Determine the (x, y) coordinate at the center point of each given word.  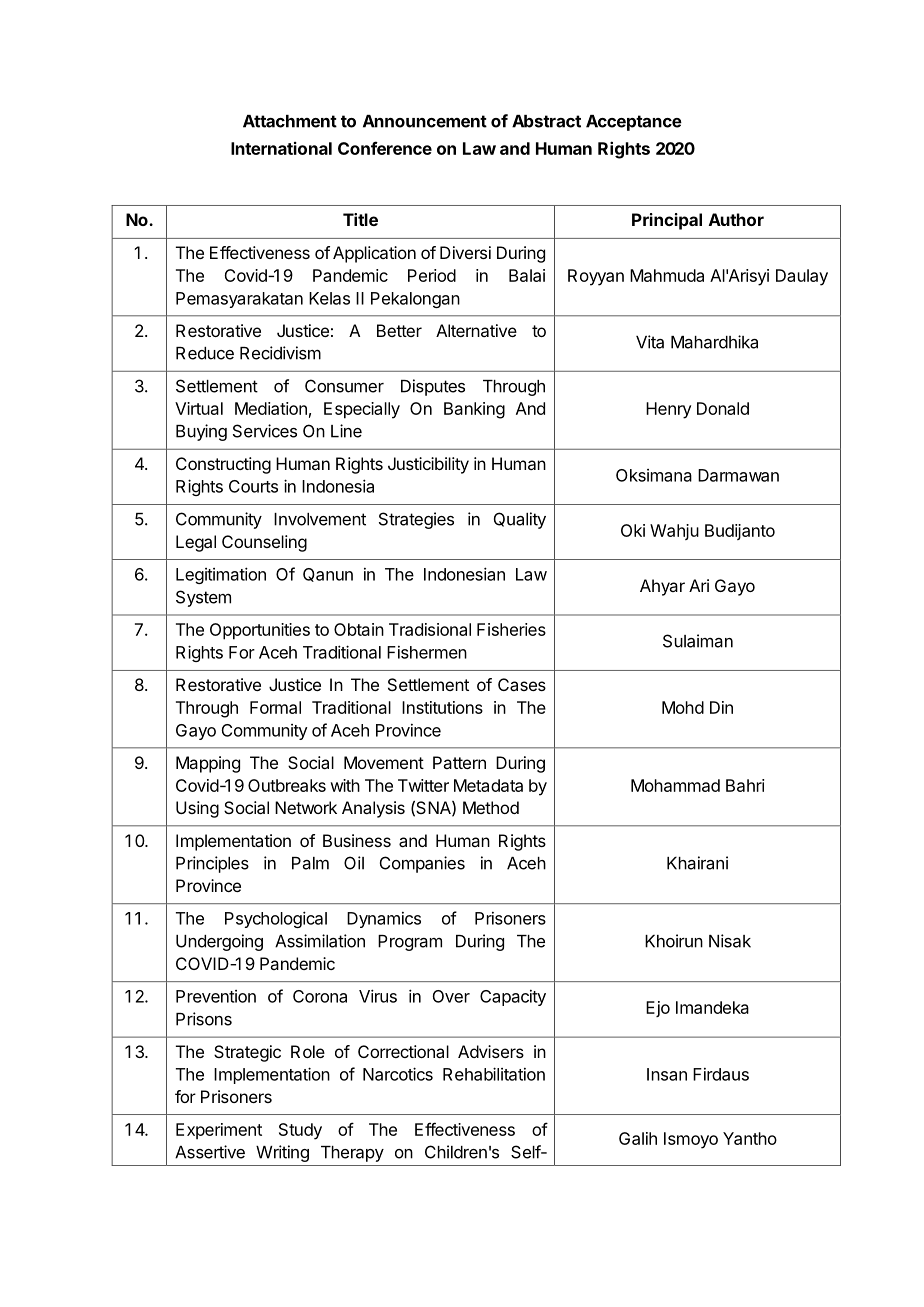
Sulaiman (698, 641)
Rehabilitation (494, 1074)
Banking (474, 410)
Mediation (271, 408)
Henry (668, 410)
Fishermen (427, 652)
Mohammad (675, 785)
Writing (282, 1153)
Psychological (276, 919)
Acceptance (634, 123)
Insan (667, 1074)
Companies (422, 864)
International (281, 148)
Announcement (425, 121)
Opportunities (260, 631)
